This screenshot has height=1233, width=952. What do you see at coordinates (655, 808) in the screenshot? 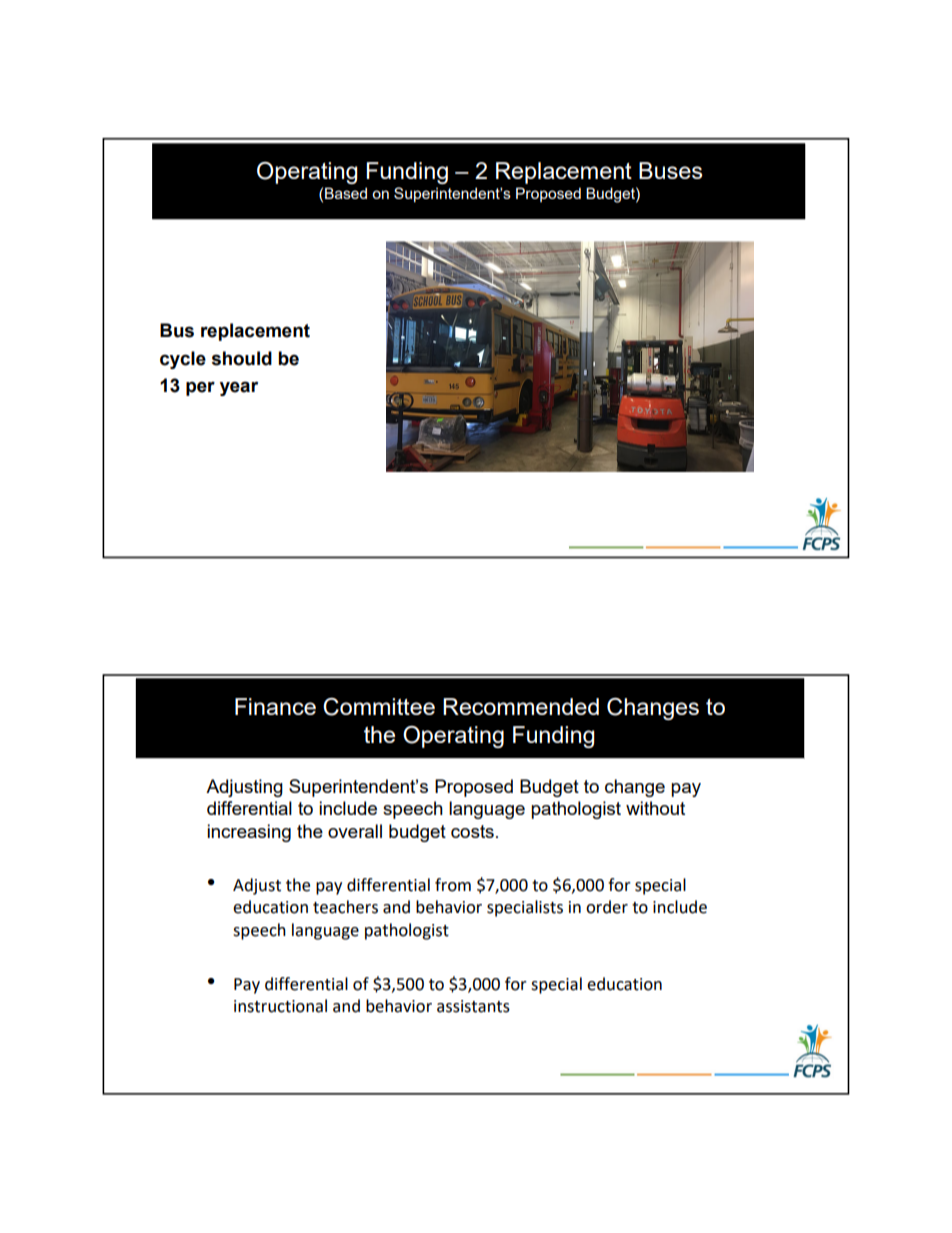
I see `without` at bounding box center [655, 808].
